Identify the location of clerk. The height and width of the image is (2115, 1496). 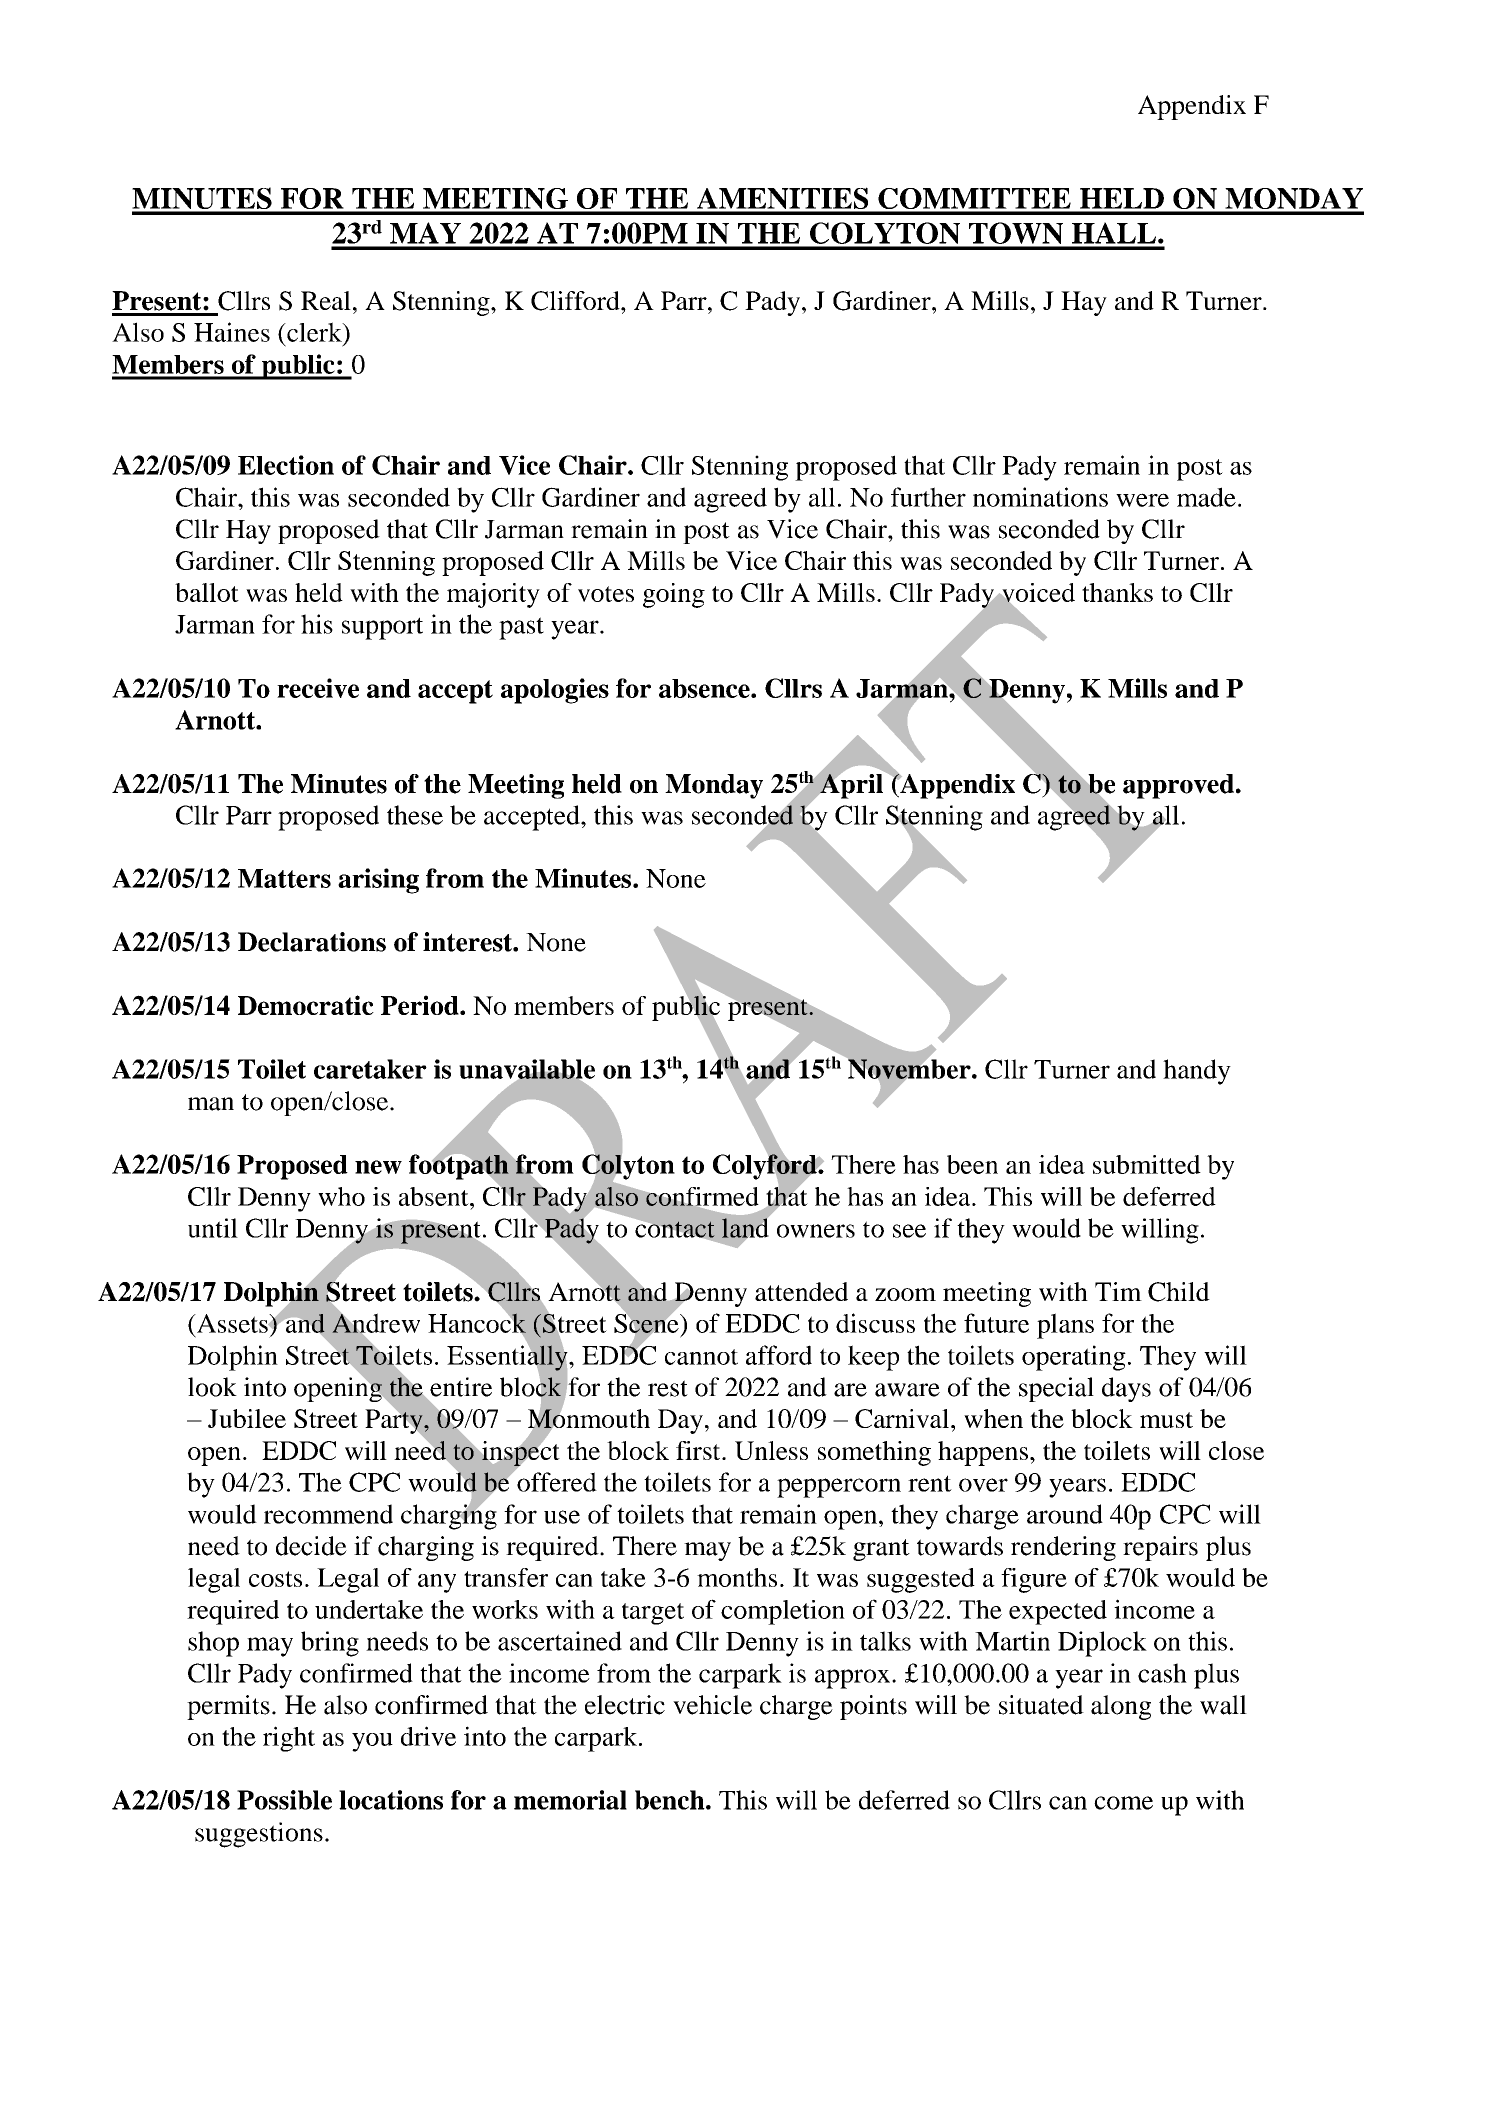
(314, 332).
